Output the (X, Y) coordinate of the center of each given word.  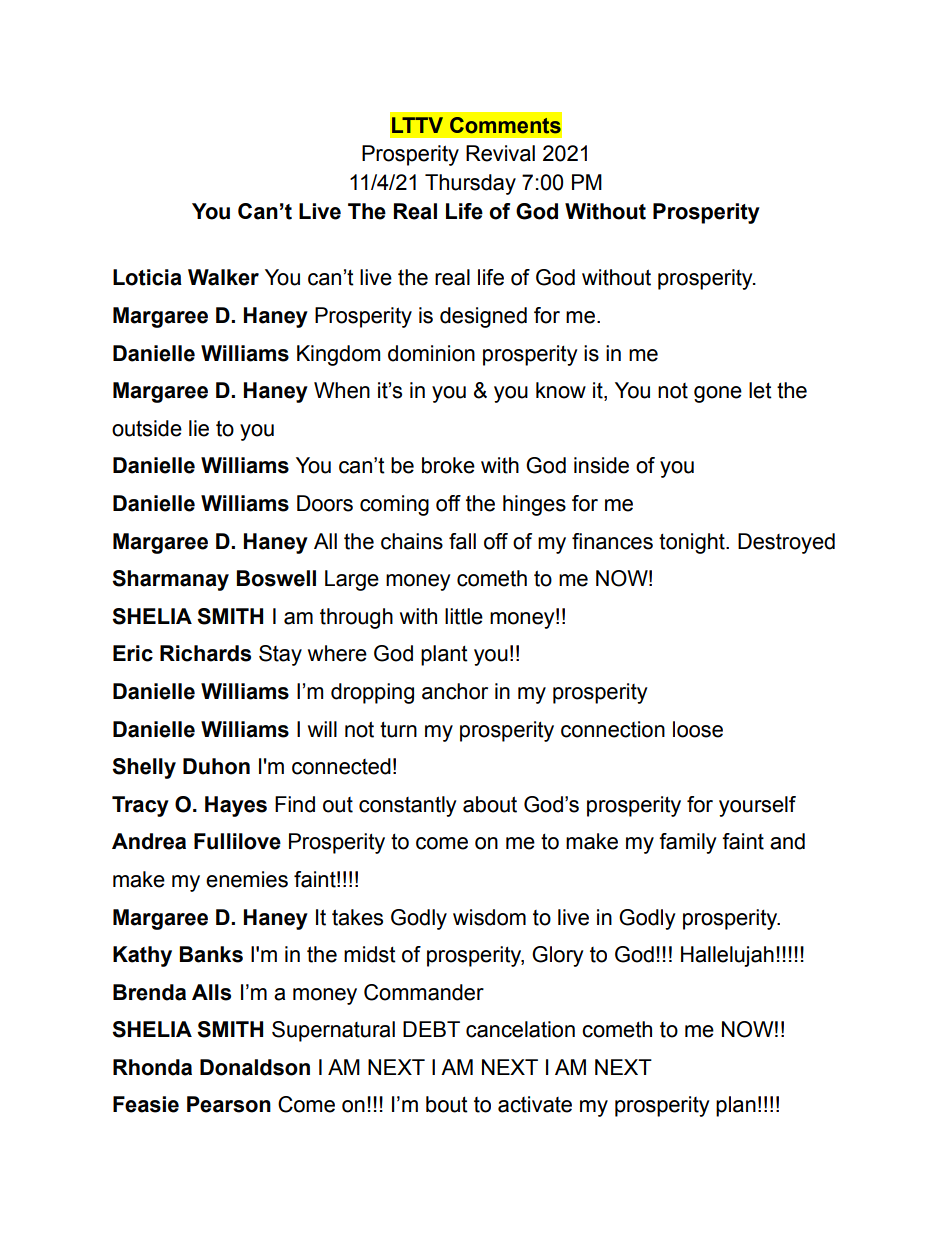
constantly (408, 806)
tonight (693, 543)
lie (199, 428)
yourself (757, 806)
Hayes (236, 806)
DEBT (431, 1029)
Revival (500, 153)
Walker (223, 277)
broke (448, 465)
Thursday (470, 184)
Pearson (229, 1104)
